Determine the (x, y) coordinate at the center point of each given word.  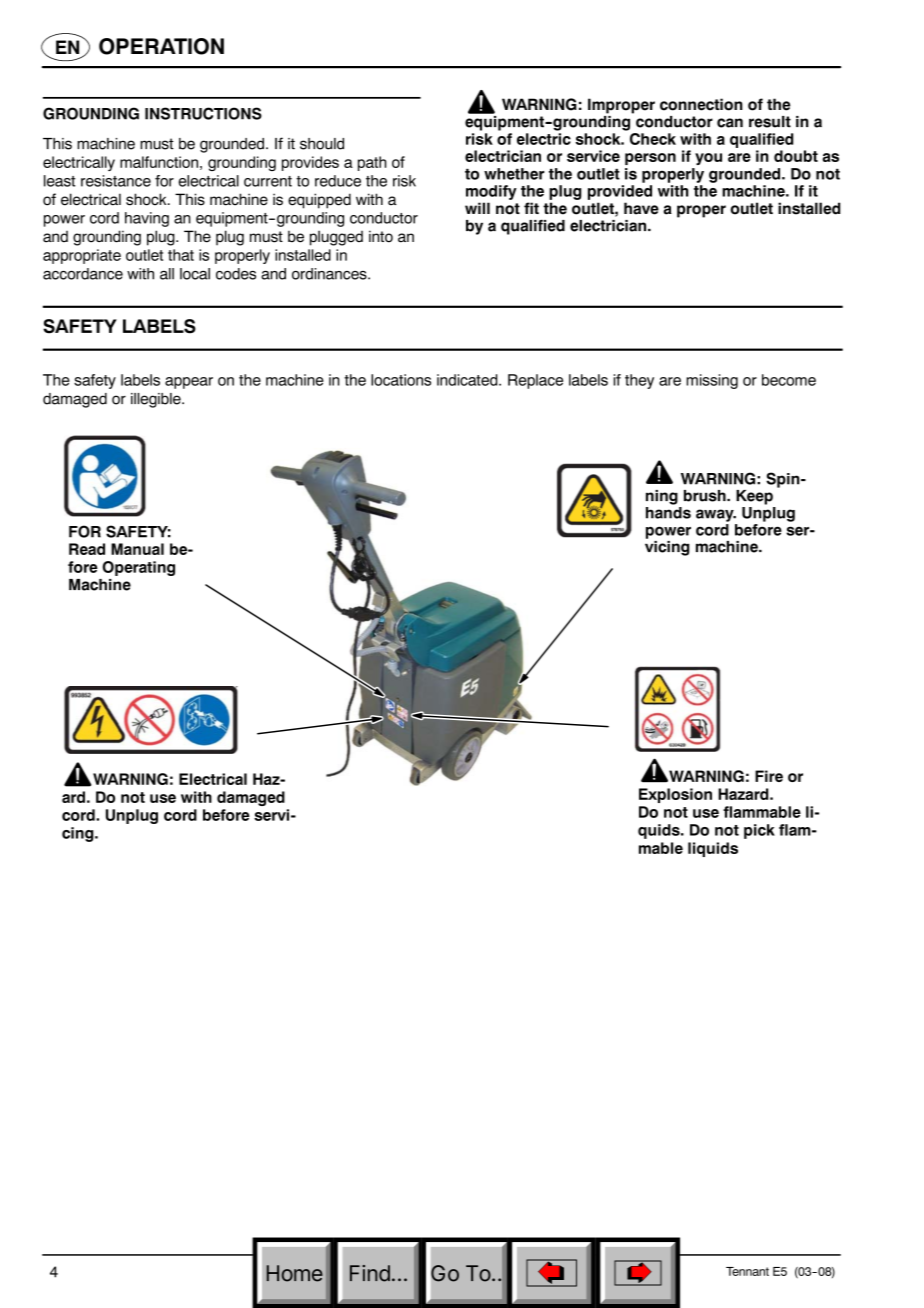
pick (759, 831)
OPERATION (161, 46)
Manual (137, 549)
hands (668, 511)
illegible (157, 400)
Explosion (675, 795)
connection (701, 104)
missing (712, 381)
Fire (769, 776)
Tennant (747, 1271)
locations (401, 380)
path (372, 163)
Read (87, 549)
